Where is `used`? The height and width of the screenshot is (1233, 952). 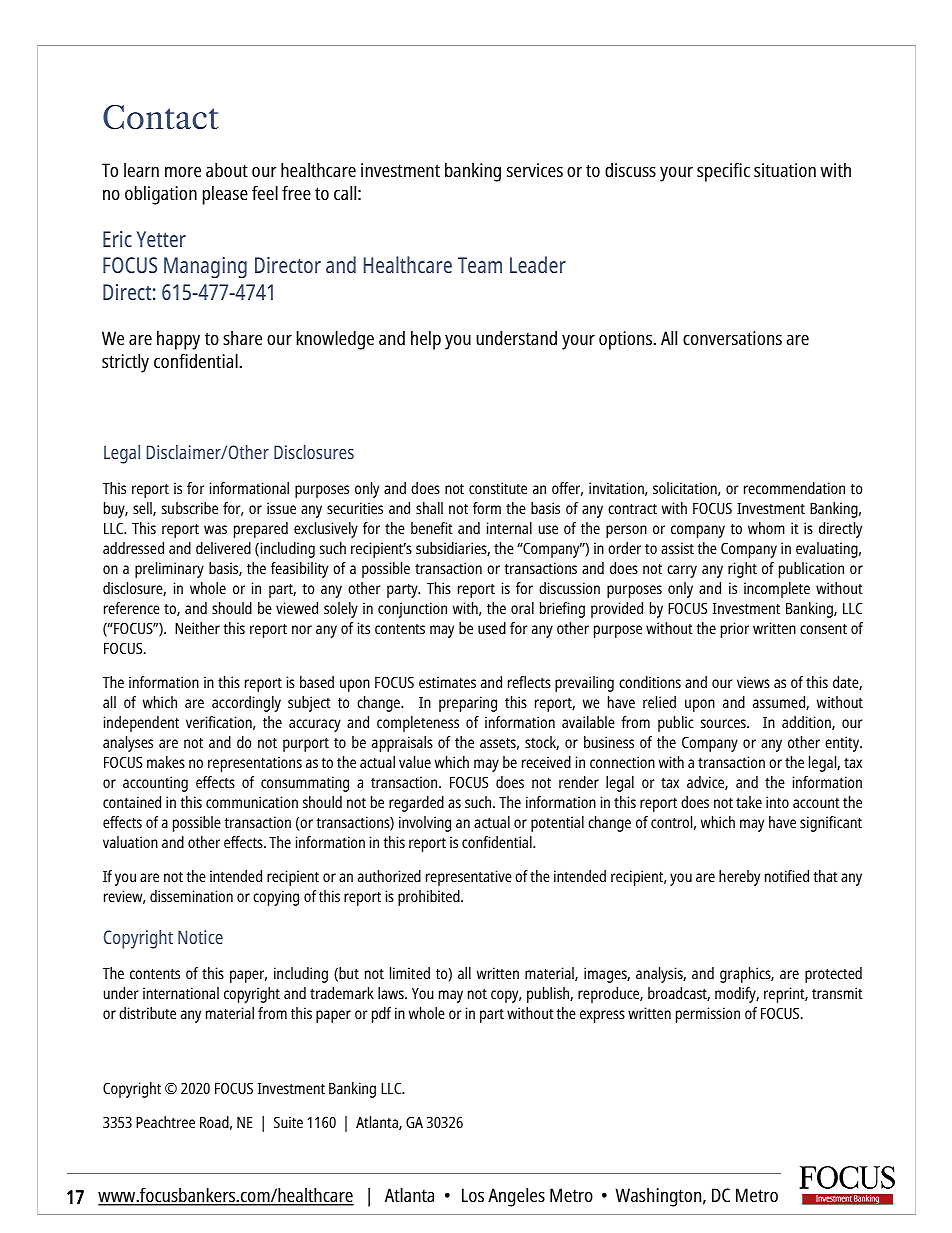
used is located at coordinates (492, 628).
